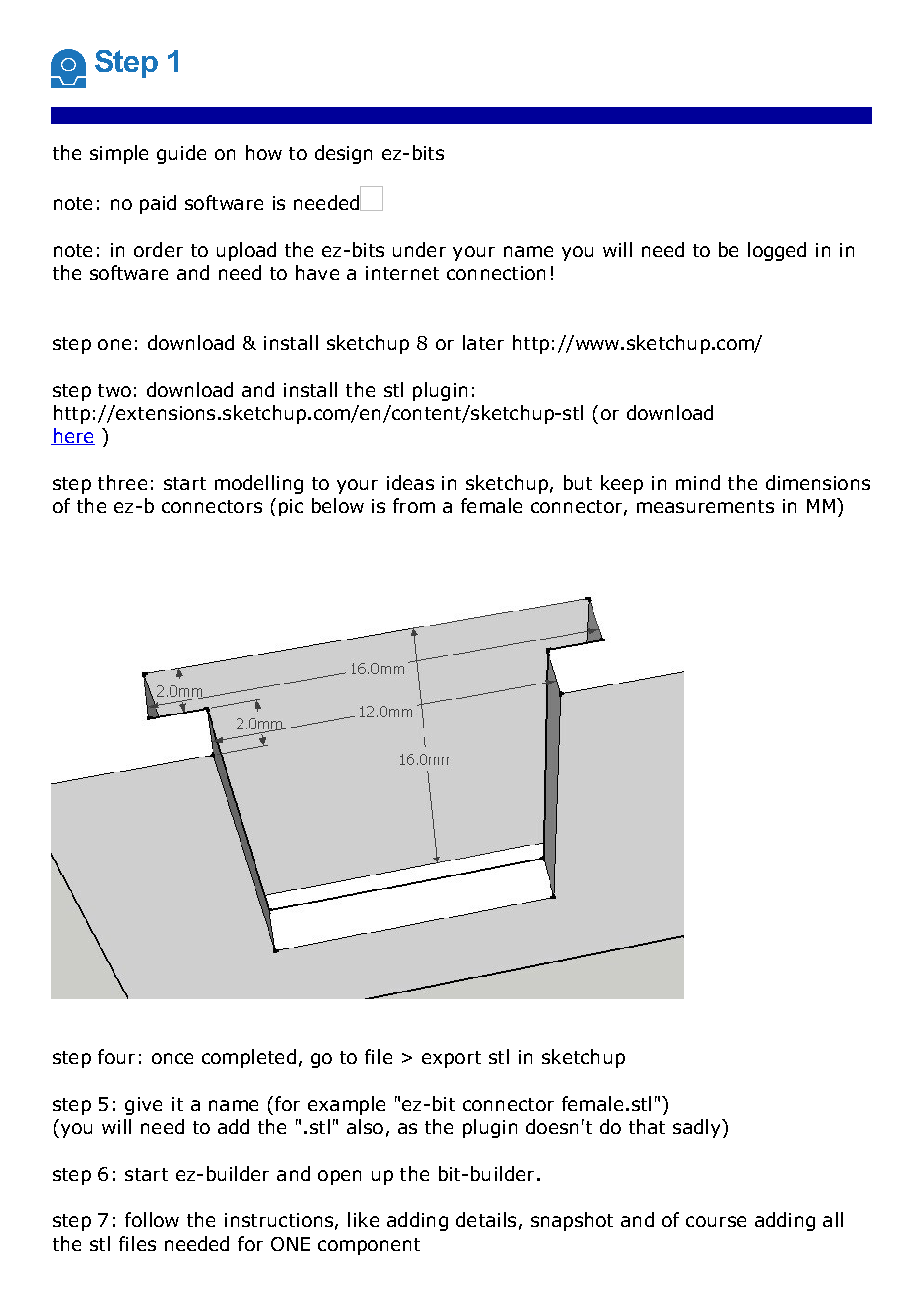  Describe the element at coordinates (158, 204) in the screenshot. I see `paid` at that location.
